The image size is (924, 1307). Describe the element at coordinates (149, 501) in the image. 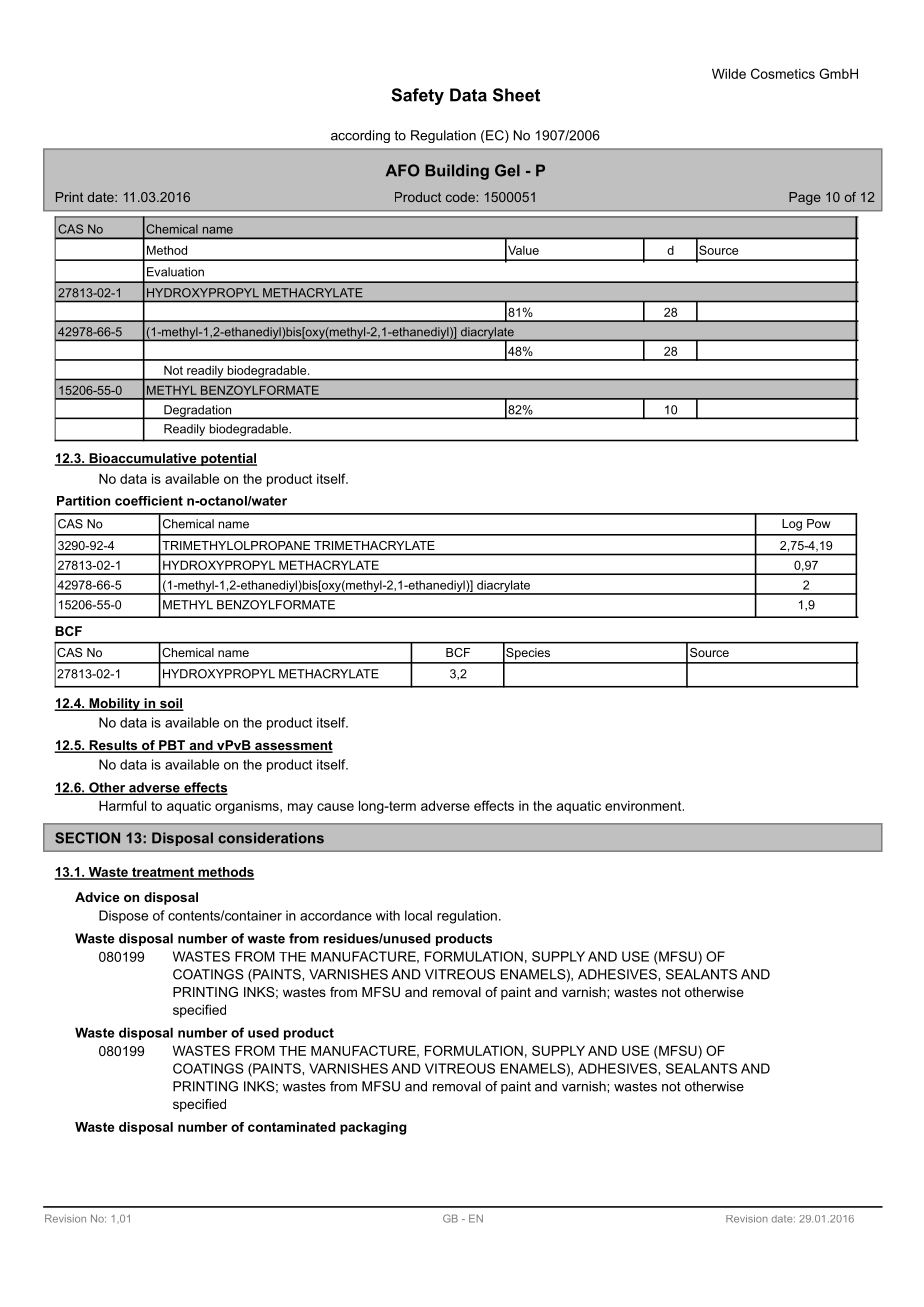

I see `coefficient` at that location.
